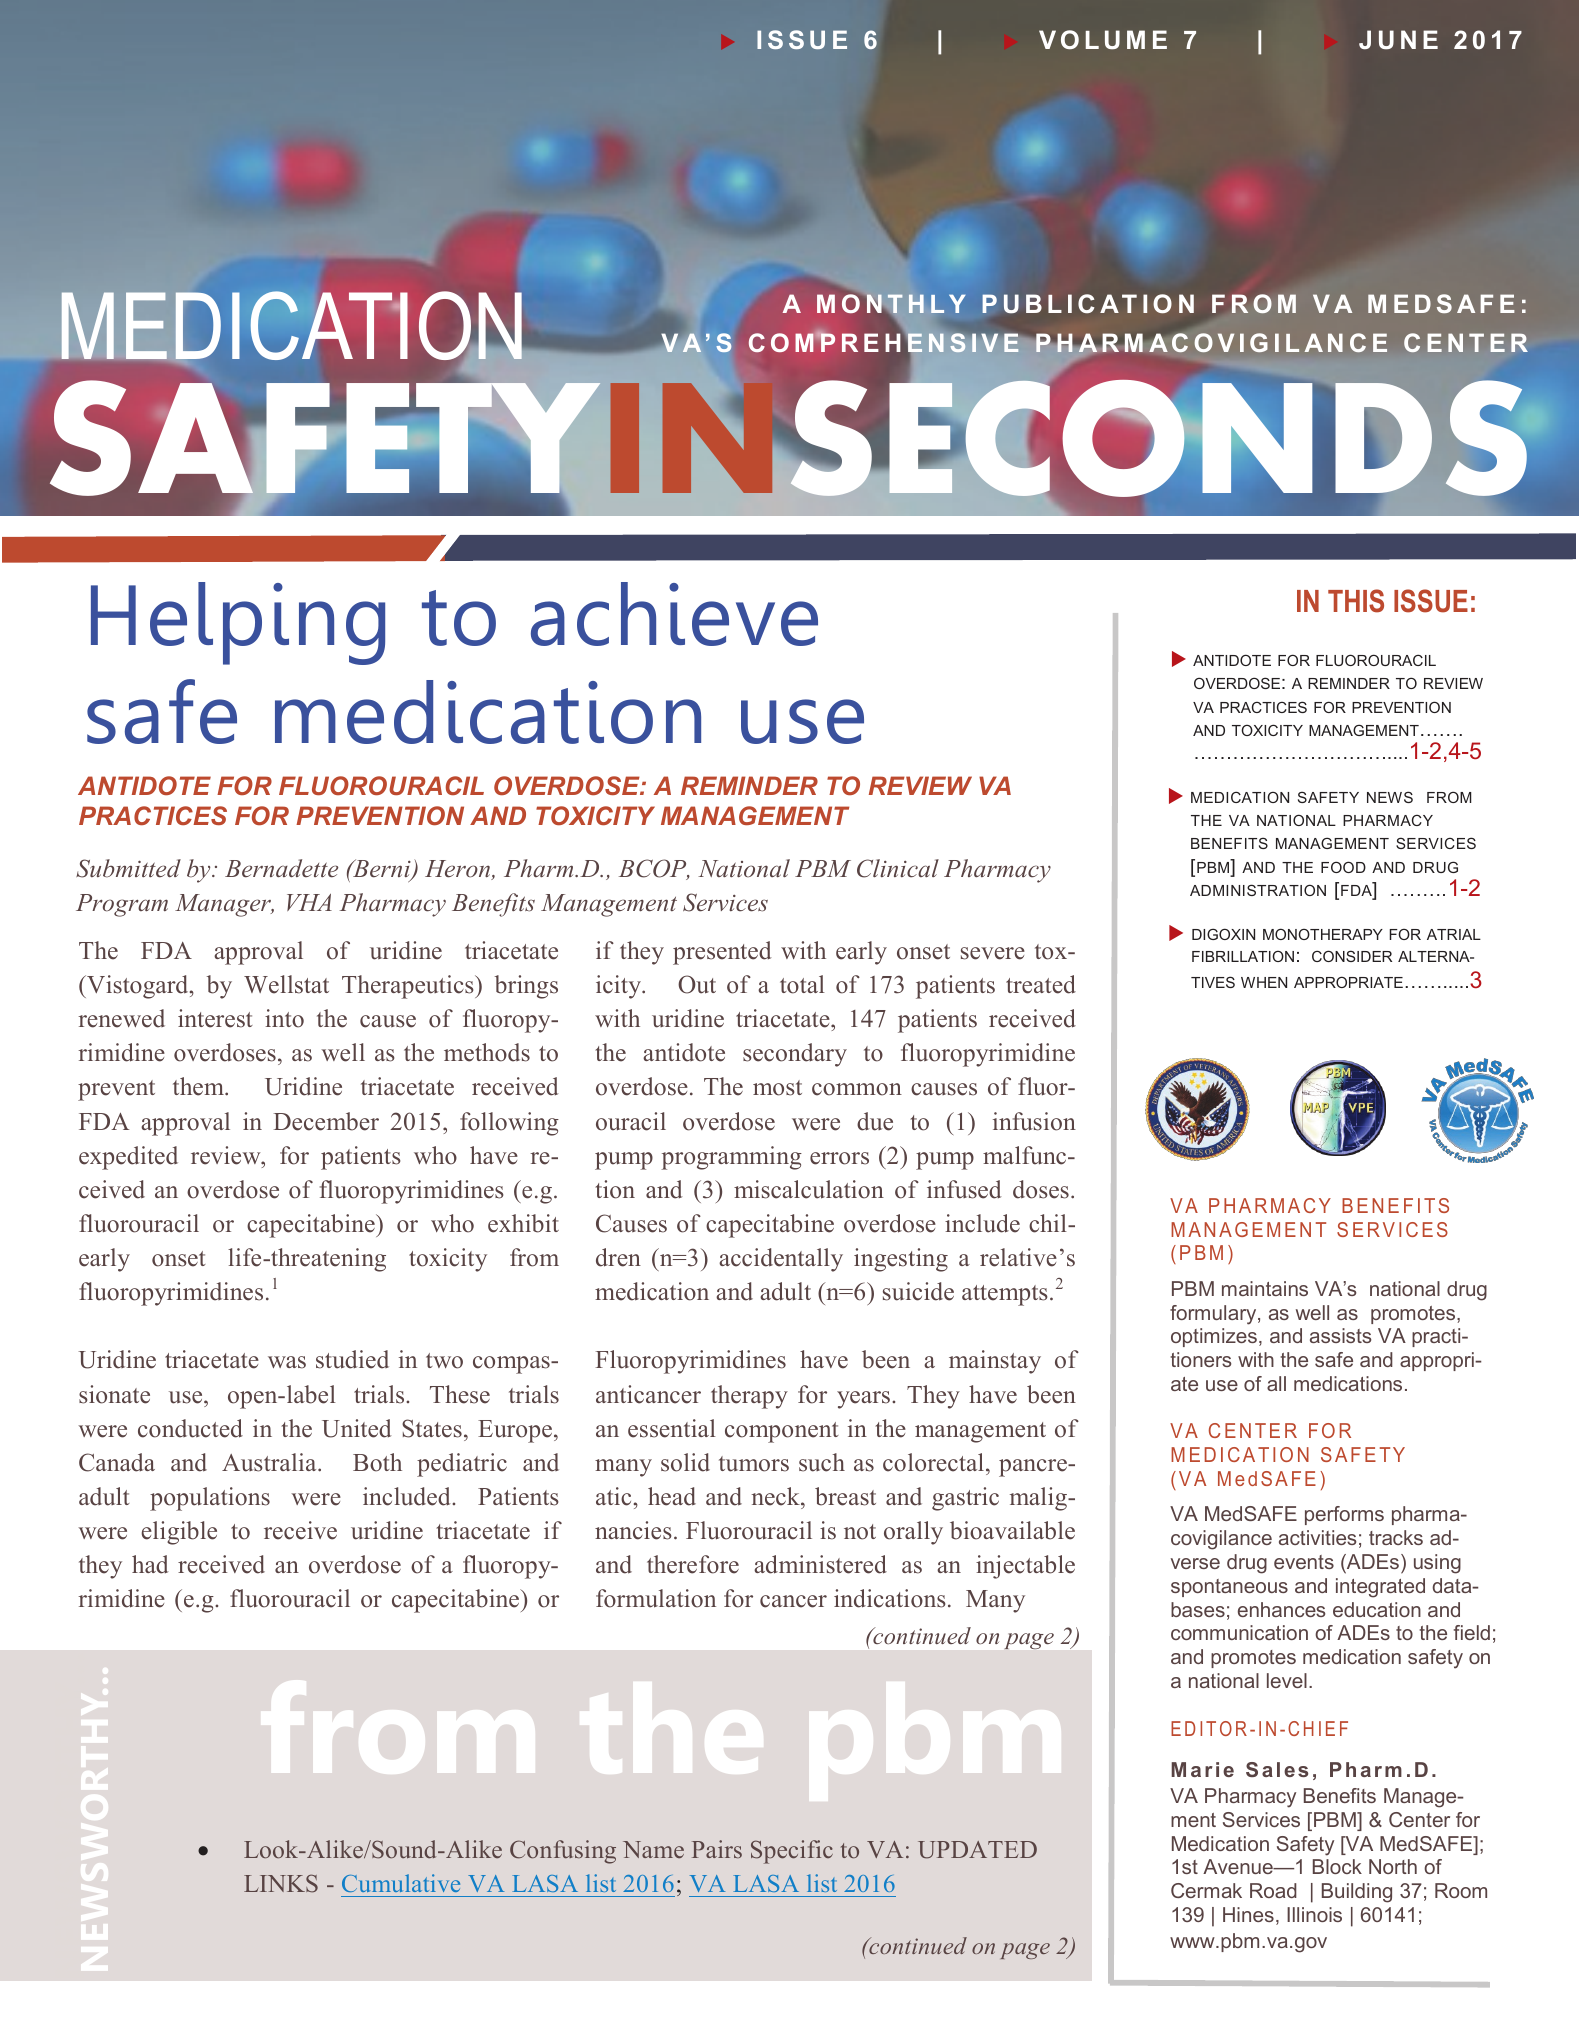  I want to click on achieve, so click(674, 614).
